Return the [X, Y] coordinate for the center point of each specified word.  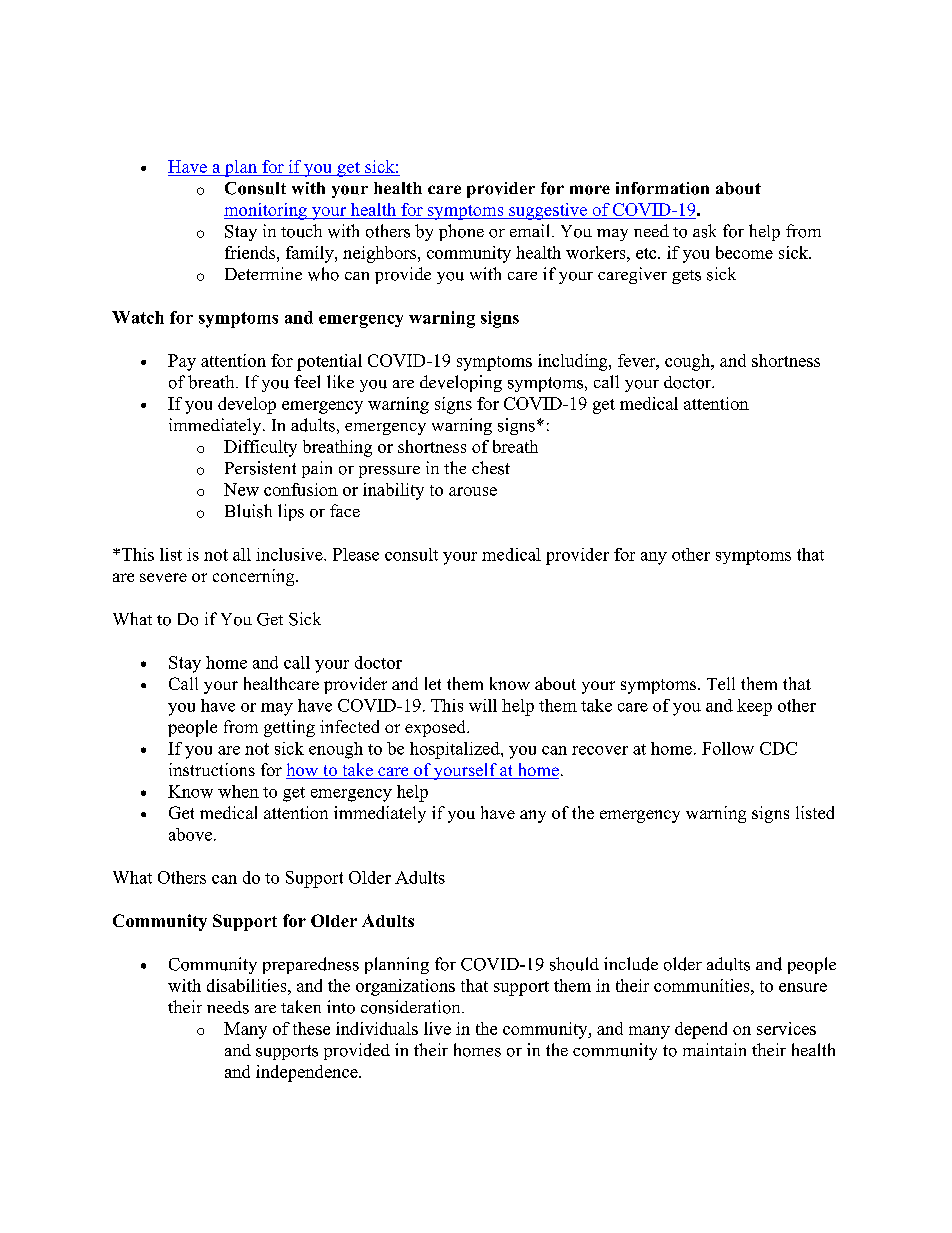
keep [754, 707]
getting [289, 728]
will [483, 705]
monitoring [266, 211]
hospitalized [456, 750]
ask [704, 231]
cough [689, 362]
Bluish [248, 511]
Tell [721, 683]
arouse [473, 491]
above [190, 834]
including [574, 362]
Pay [182, 362]
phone [461, 232]
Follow [728, 748]
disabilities [248, 985]
